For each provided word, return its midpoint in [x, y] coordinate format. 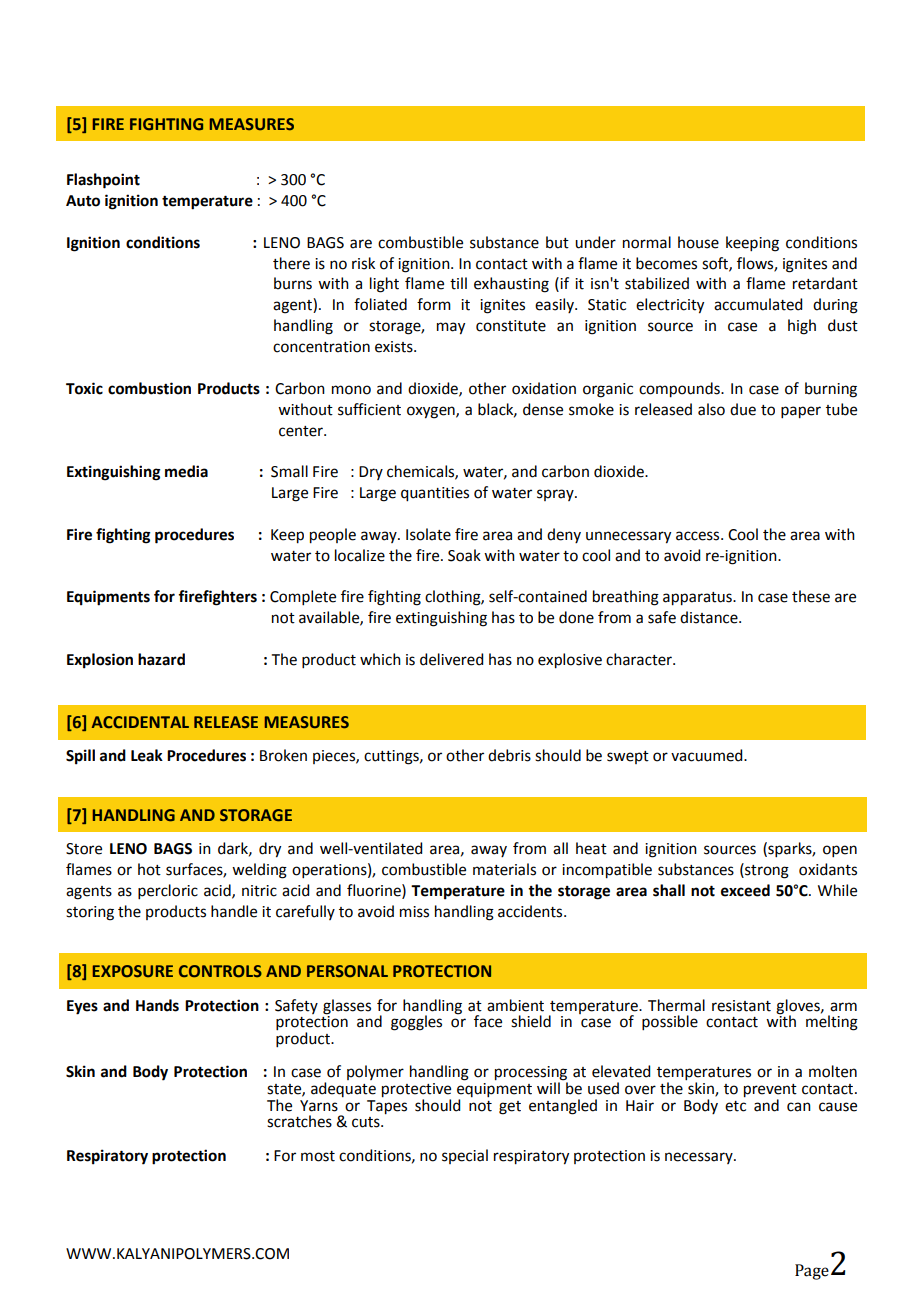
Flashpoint [103, 181]
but [557, 242]
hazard [161, 659]
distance [710, 617]
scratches [299, 1121]
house [698, 242]
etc [735, 1106]
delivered [451, 659]
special [465, 1156]
